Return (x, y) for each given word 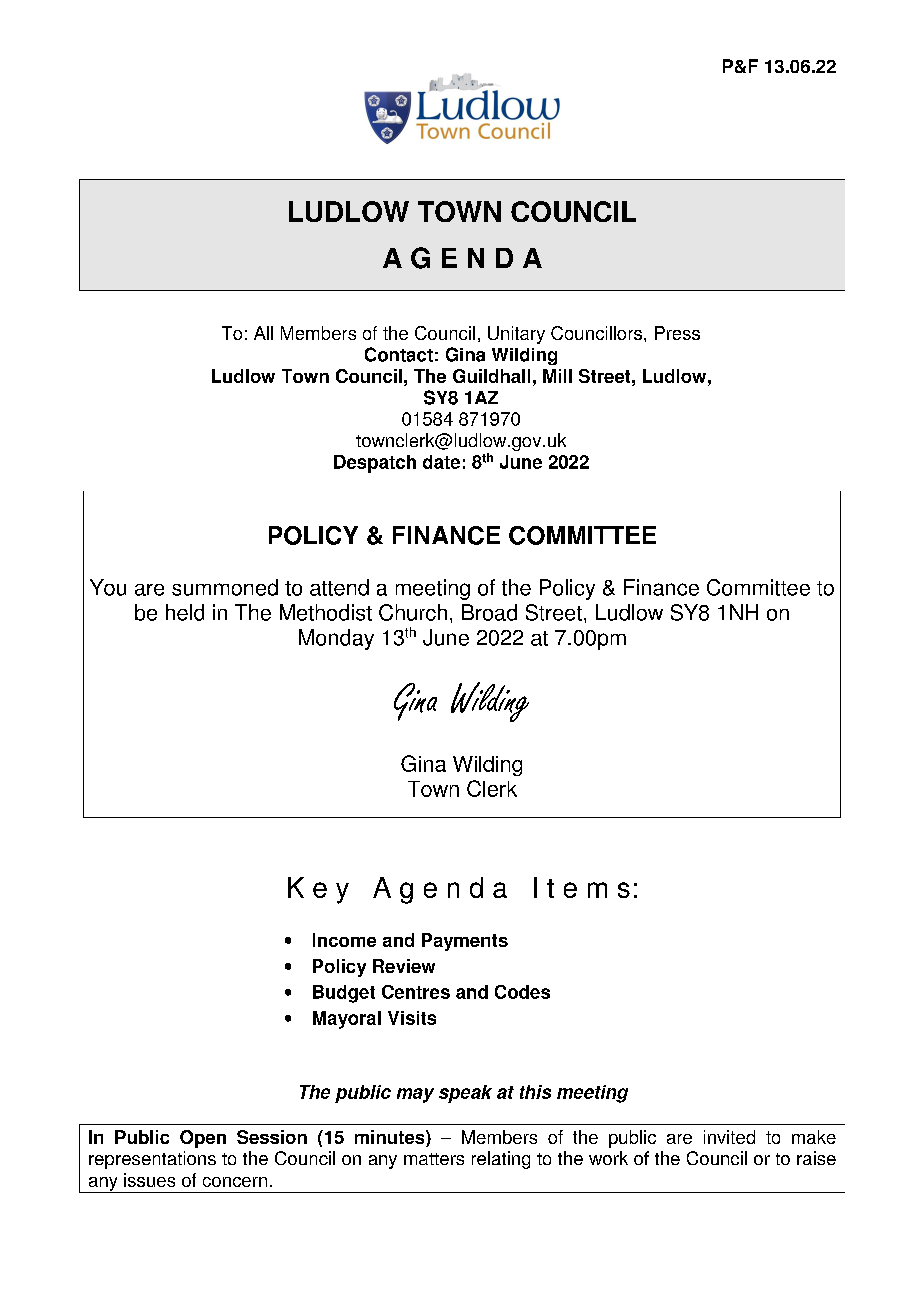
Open (203, 1139)
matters (434, 1159)
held (185, 612)
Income (344, 940)
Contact (399, 354)
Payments (465, 942)
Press (677, 333)
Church (413, 612)
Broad (489, 612)
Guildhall (491, 376)
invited (729, 1137)
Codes (522, 992)
